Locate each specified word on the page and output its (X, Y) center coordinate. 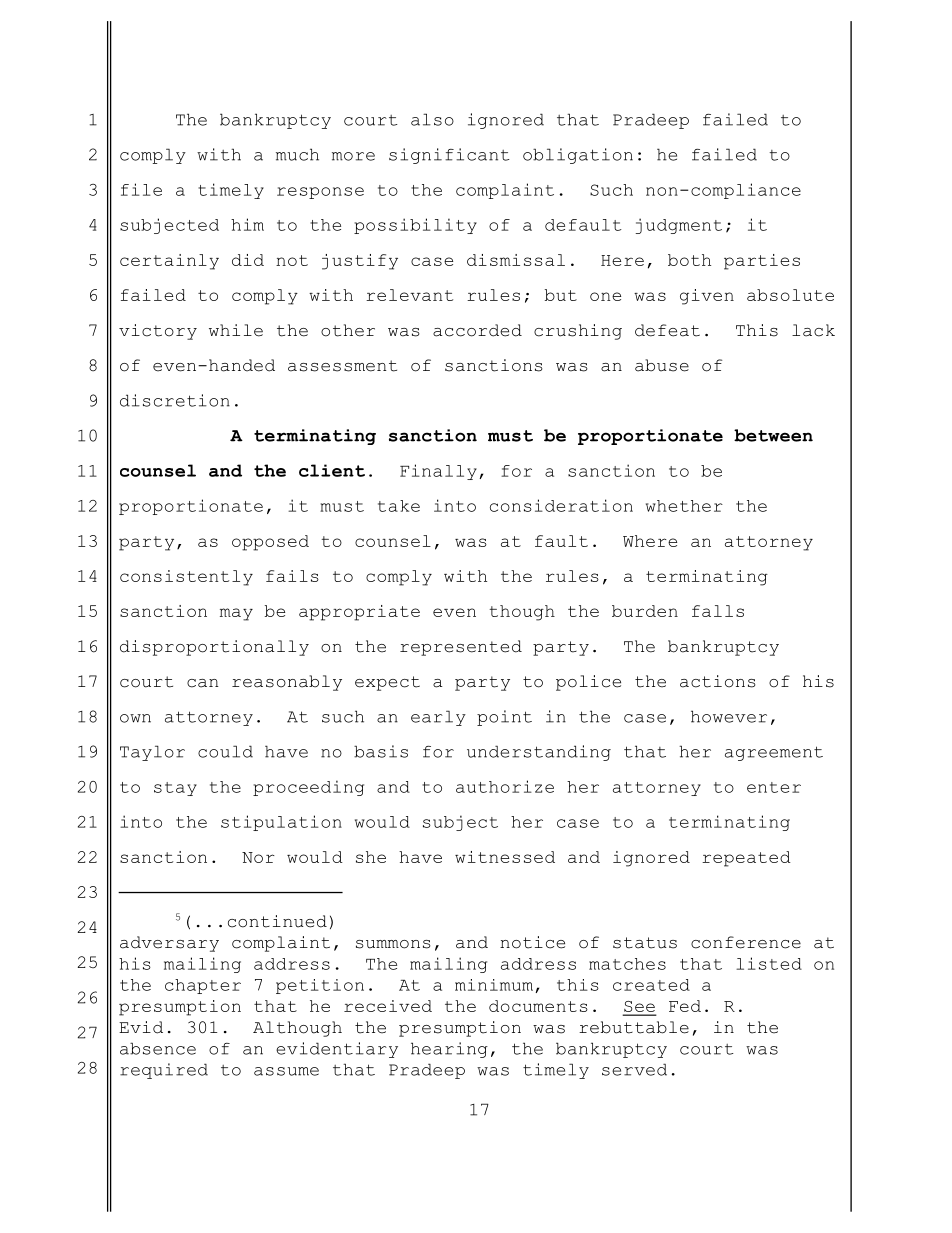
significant (449, 156)
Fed (685, 1006)
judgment (679, 226)
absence (158, 1048)
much (297, 154)
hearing (449, 1050)
